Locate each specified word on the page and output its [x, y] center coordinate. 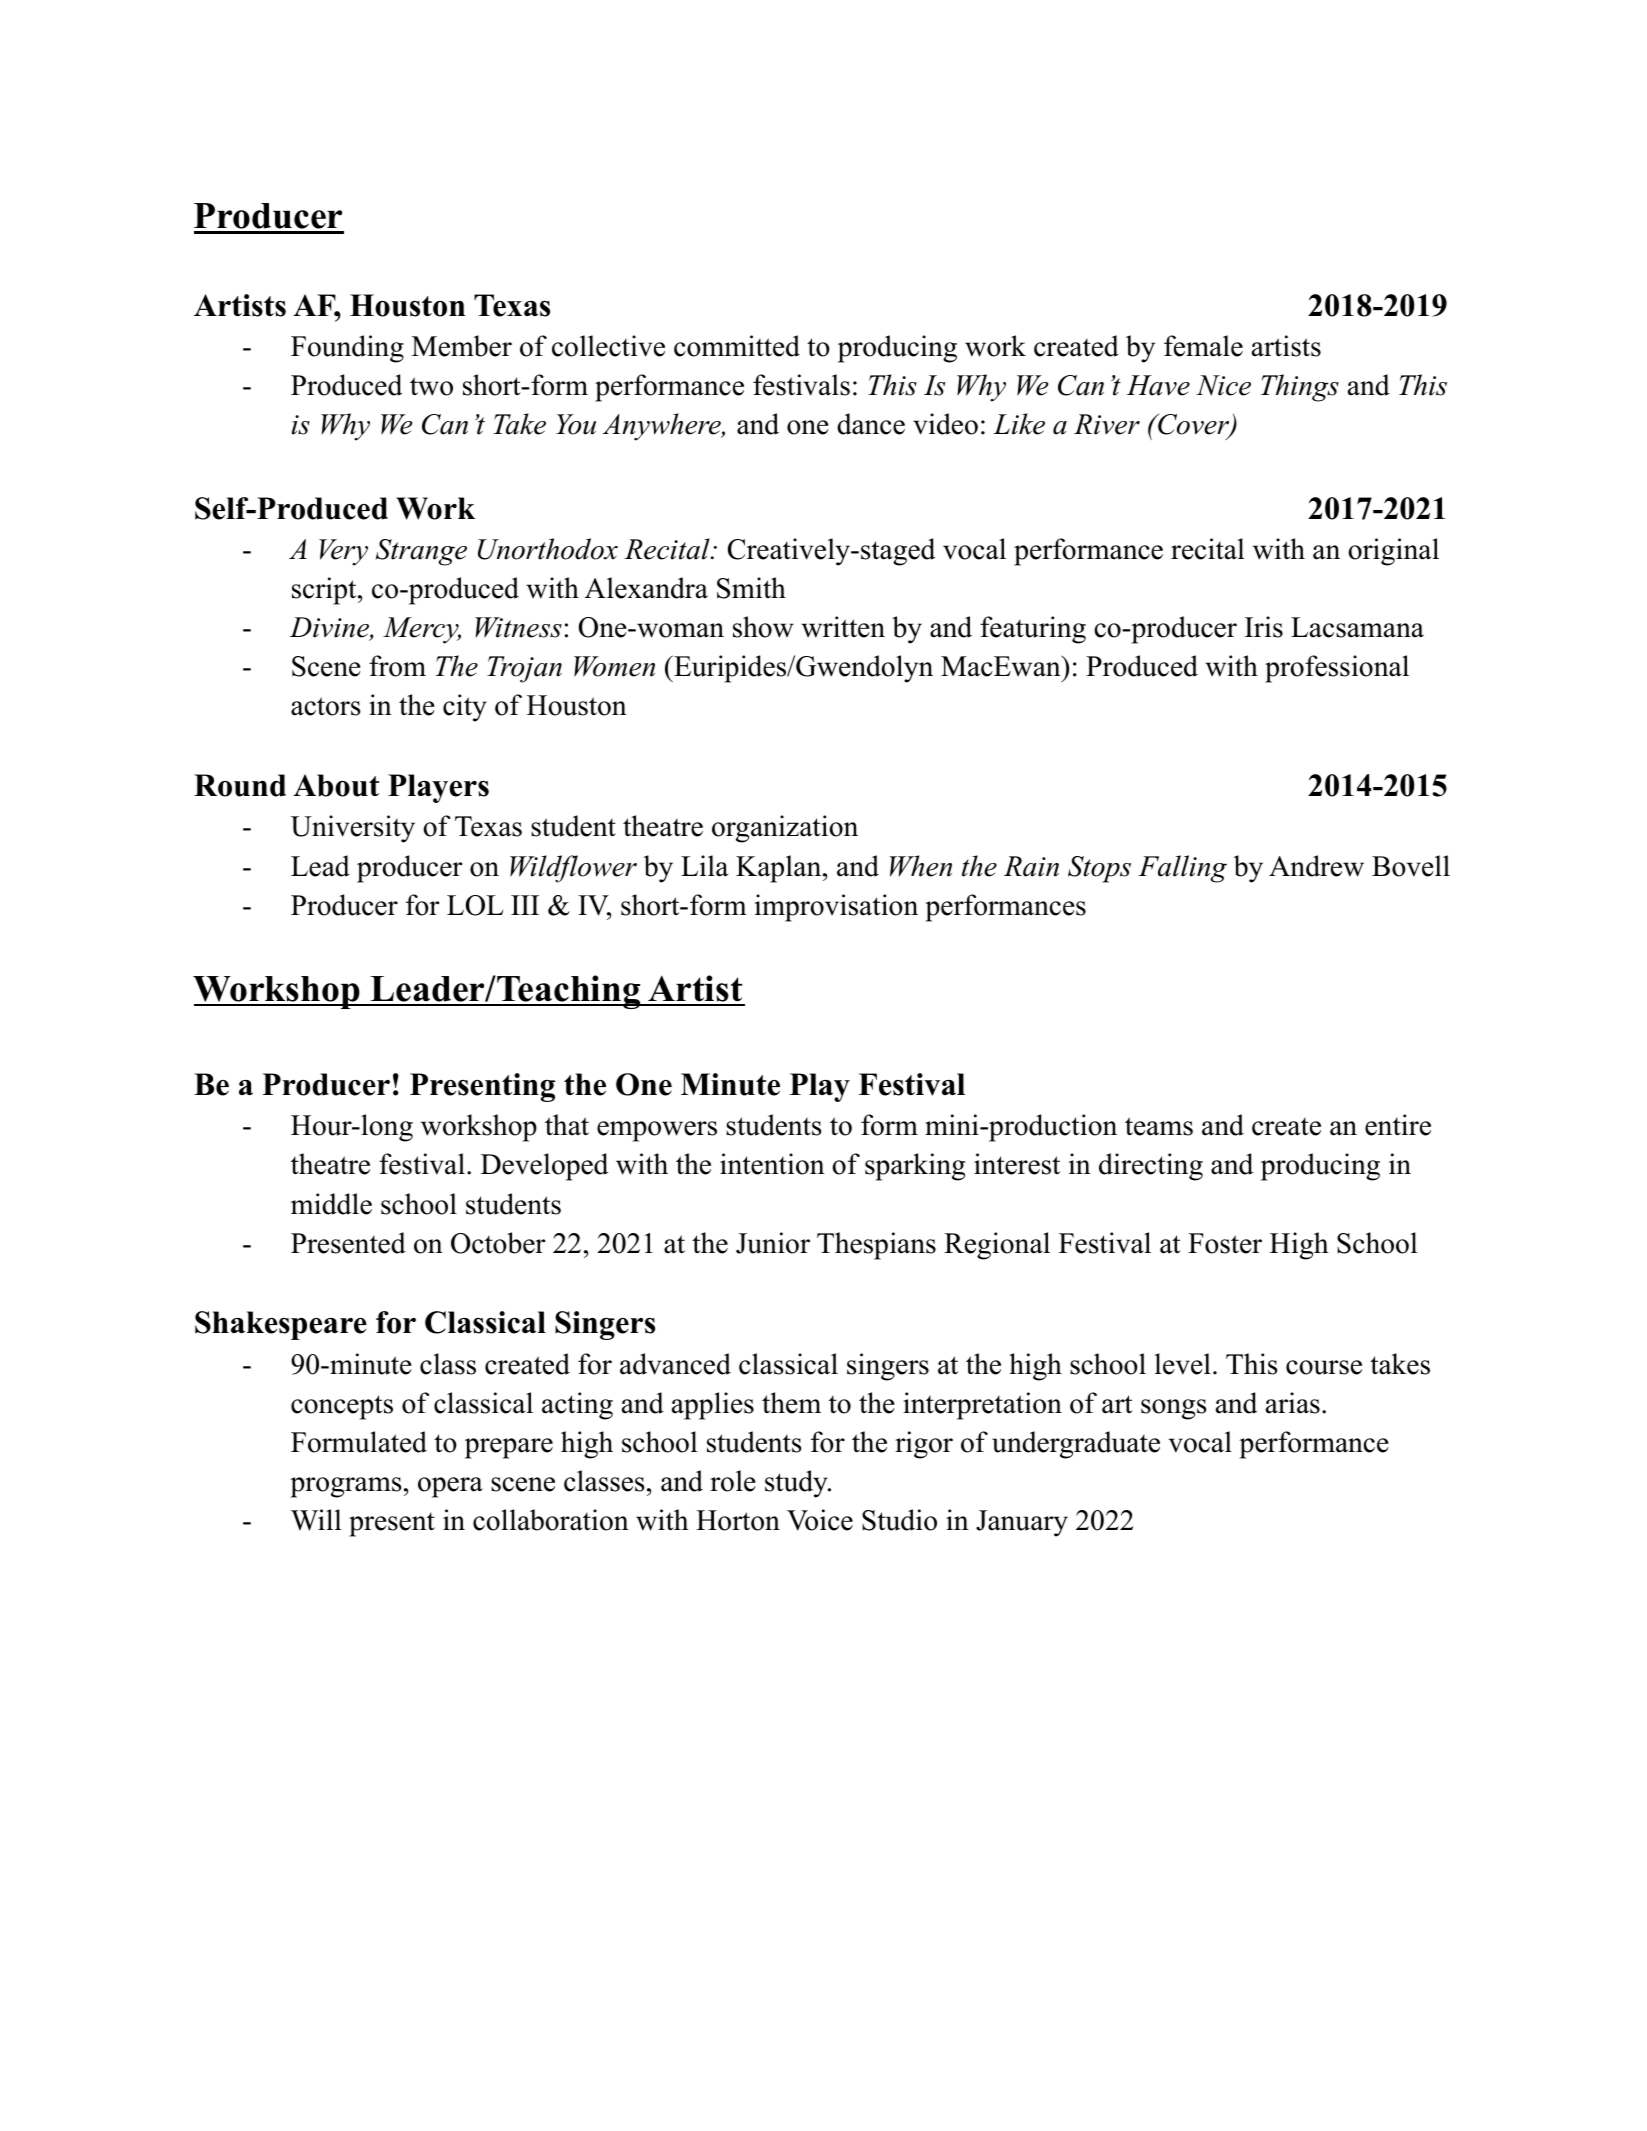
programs [346, 1487]
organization [785, 829]
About [336, 785]
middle [331, 1204]
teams [1159, 1126]
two [431, 386]
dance [871, 424]
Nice [1223, 385]
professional [1337, 669]
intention [772, 1164]
